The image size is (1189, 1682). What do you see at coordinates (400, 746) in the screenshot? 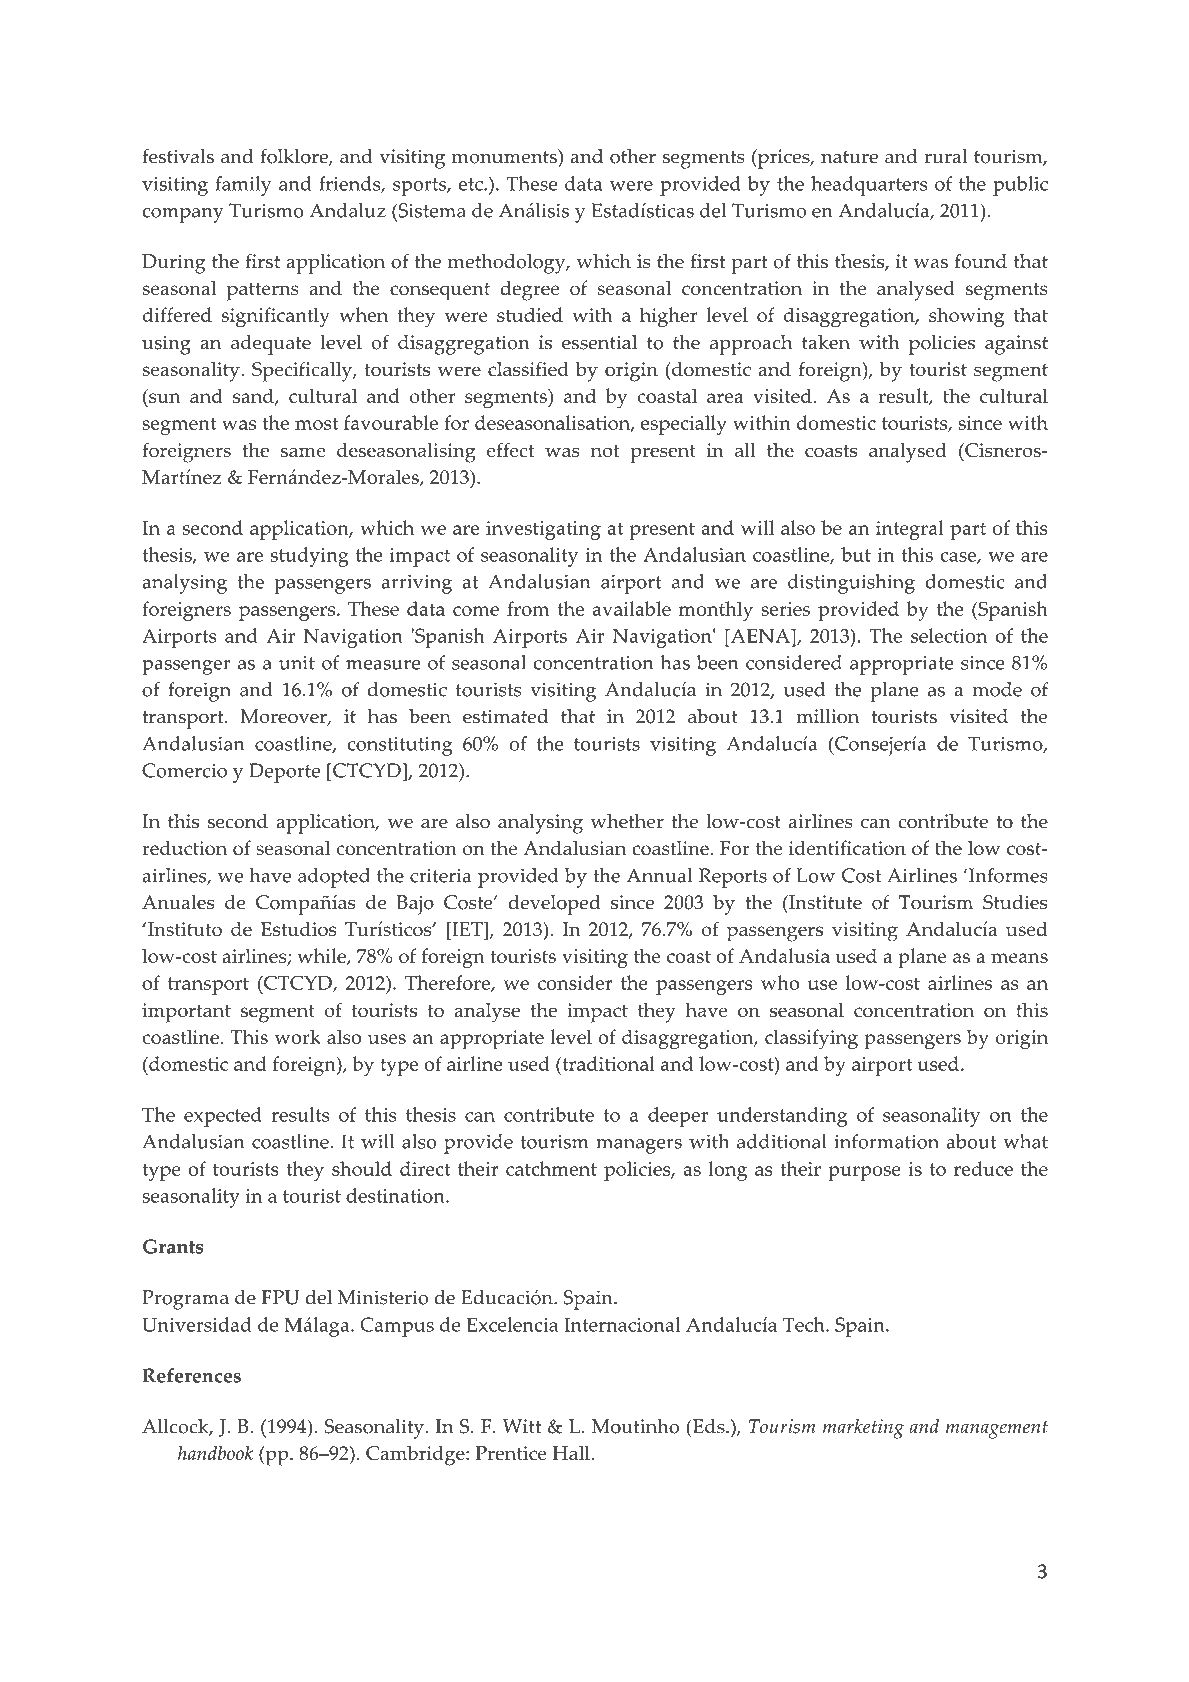
I see `constituting` at bounding box center [400, 746].
